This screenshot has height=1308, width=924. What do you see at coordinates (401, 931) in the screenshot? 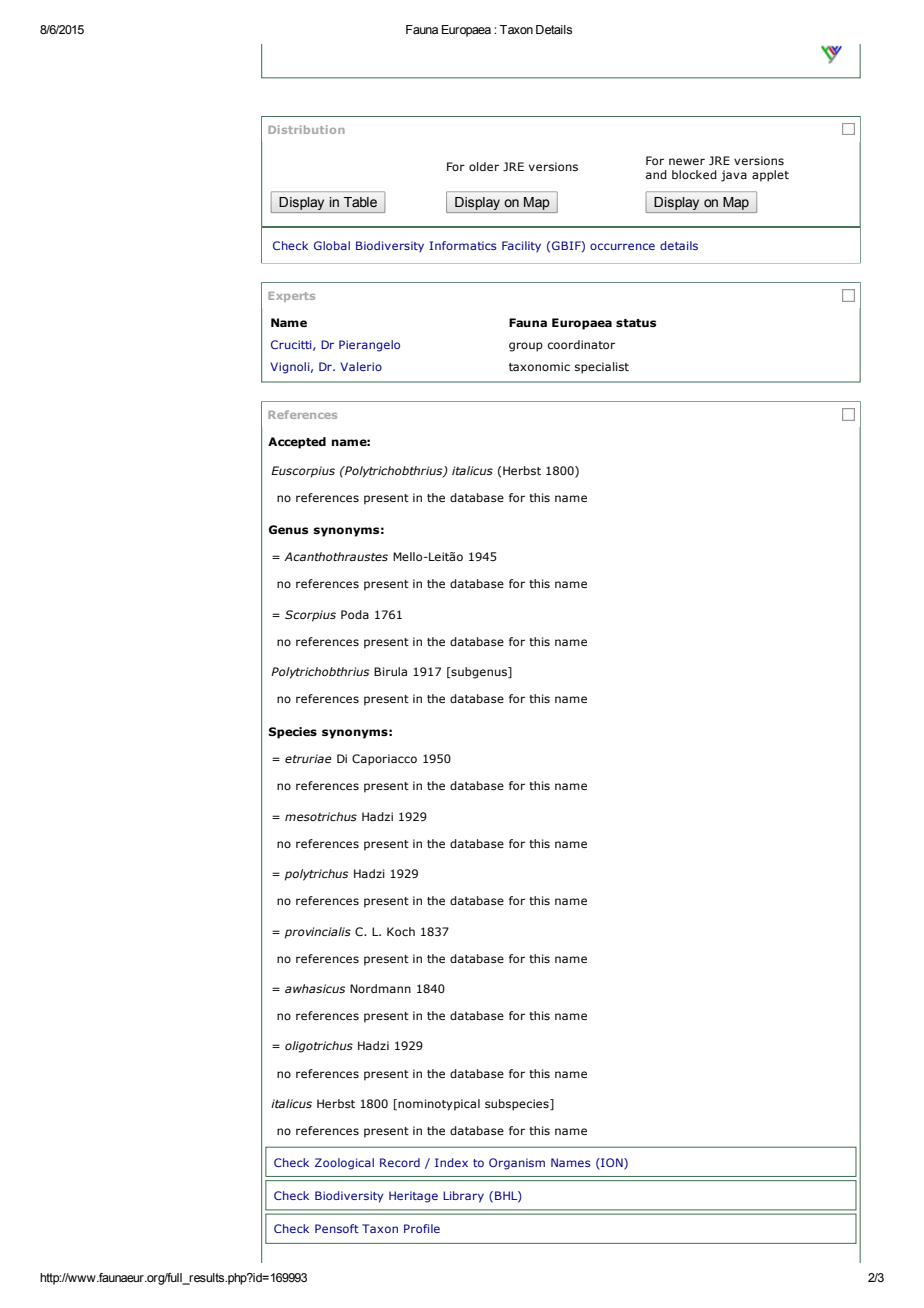
I see `Koch` at bounding box center [401, 931].
